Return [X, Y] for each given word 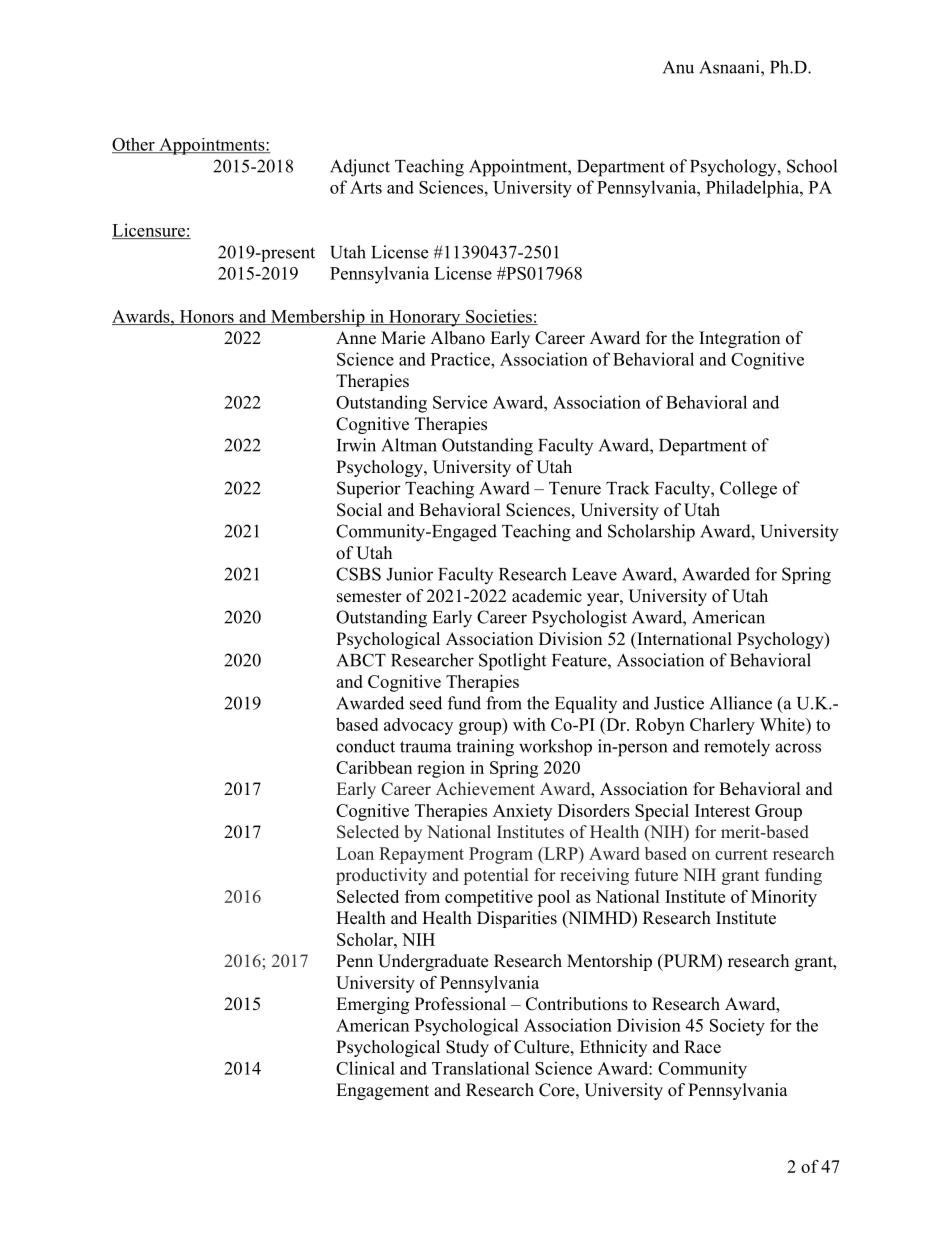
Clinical [365, 1068]
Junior [409, 574]
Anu [678, 67]
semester [369, 597]
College [748, 490]
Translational [481, 1068]
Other [134, 145]
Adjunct [360, 168]
